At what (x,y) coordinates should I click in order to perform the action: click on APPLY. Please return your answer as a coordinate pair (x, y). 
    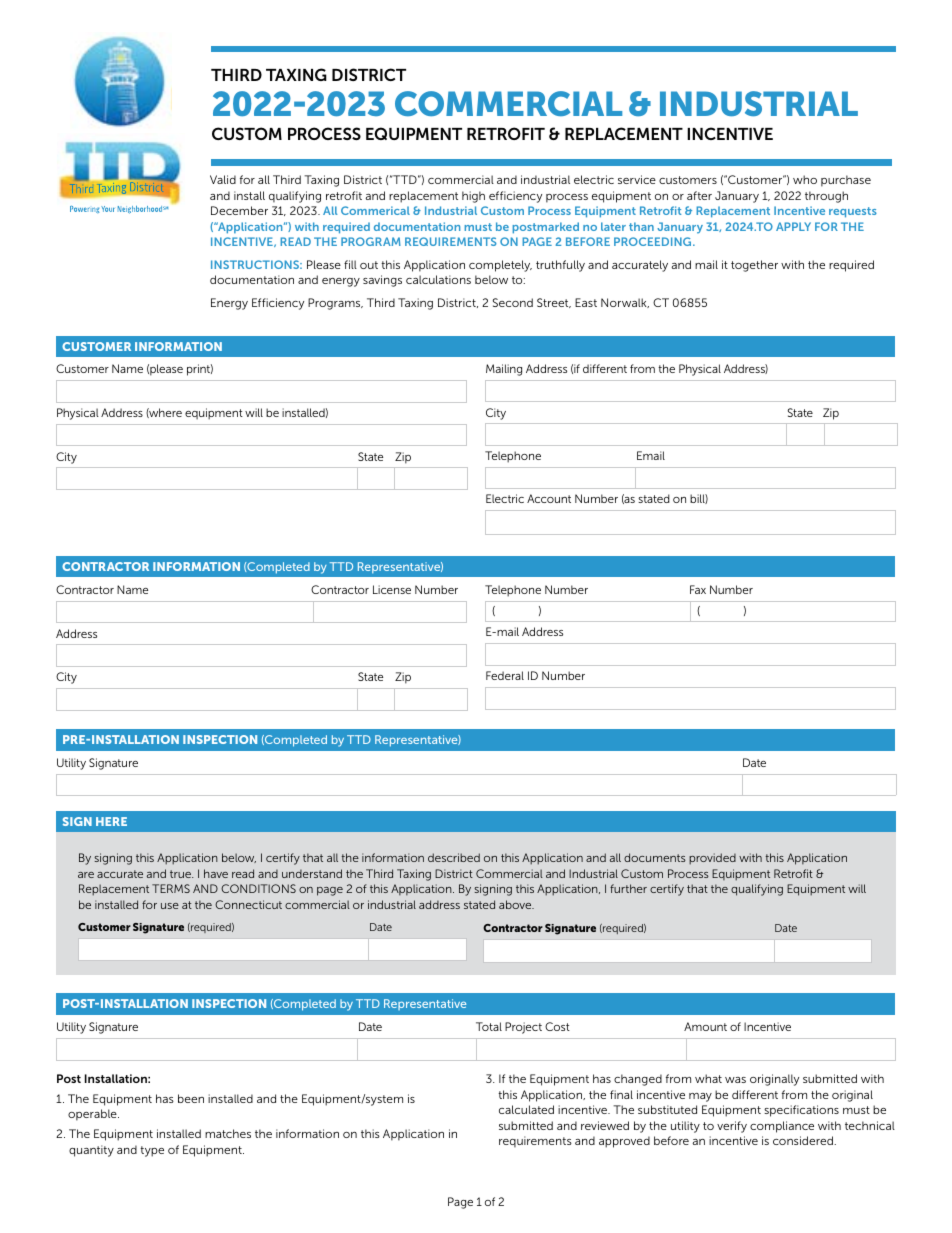
    Looking at the image, I should click on (793, 226).
